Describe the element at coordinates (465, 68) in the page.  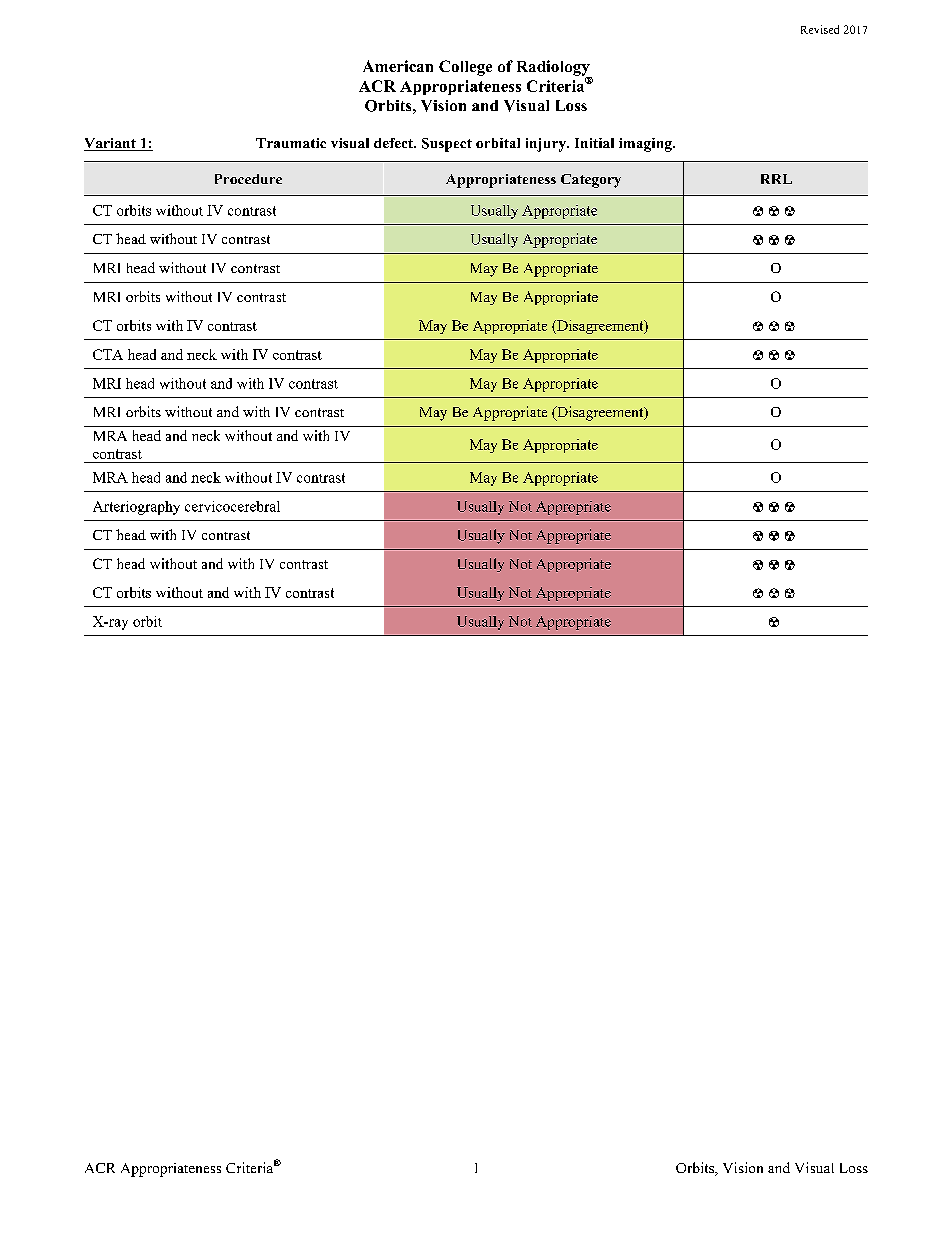
I see `College` at that location.
